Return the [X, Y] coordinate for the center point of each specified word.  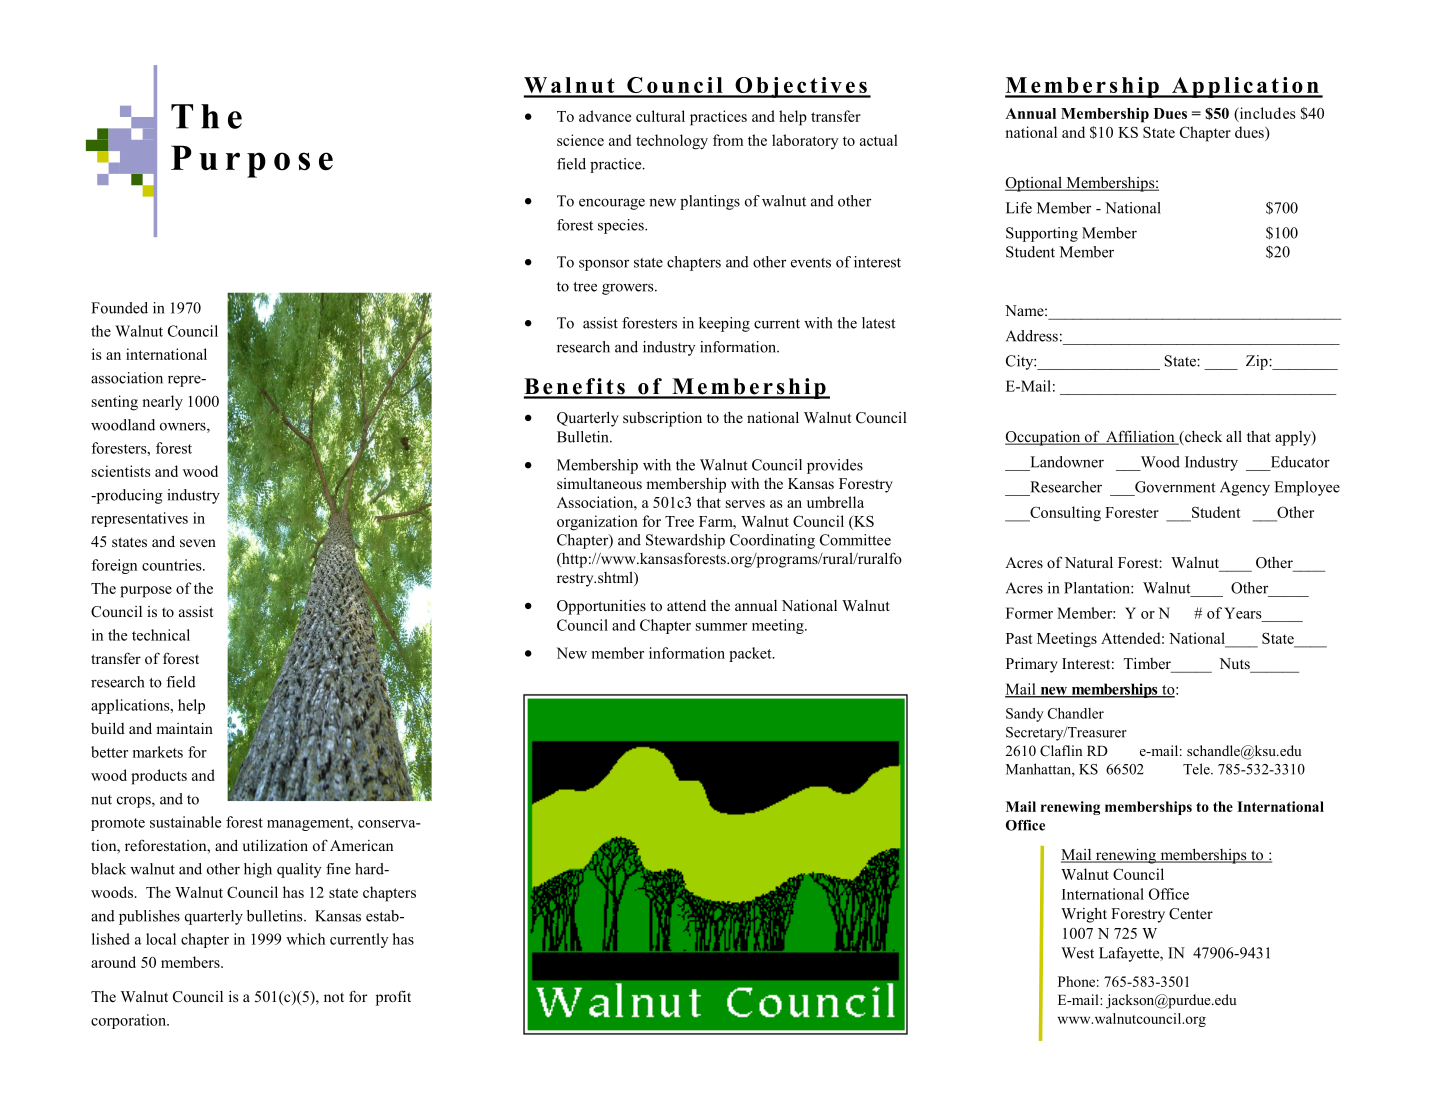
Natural [1089, 562]
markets [158, 752]
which [305, 939]
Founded [119, 308]
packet [751, 654]
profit [393, 998]
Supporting [1042, 234]
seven [198, 543]
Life [1019, 208]
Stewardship [685, 541]
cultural [660, 116]
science [580, 140]
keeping [724, 324]
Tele [1197, 769]
